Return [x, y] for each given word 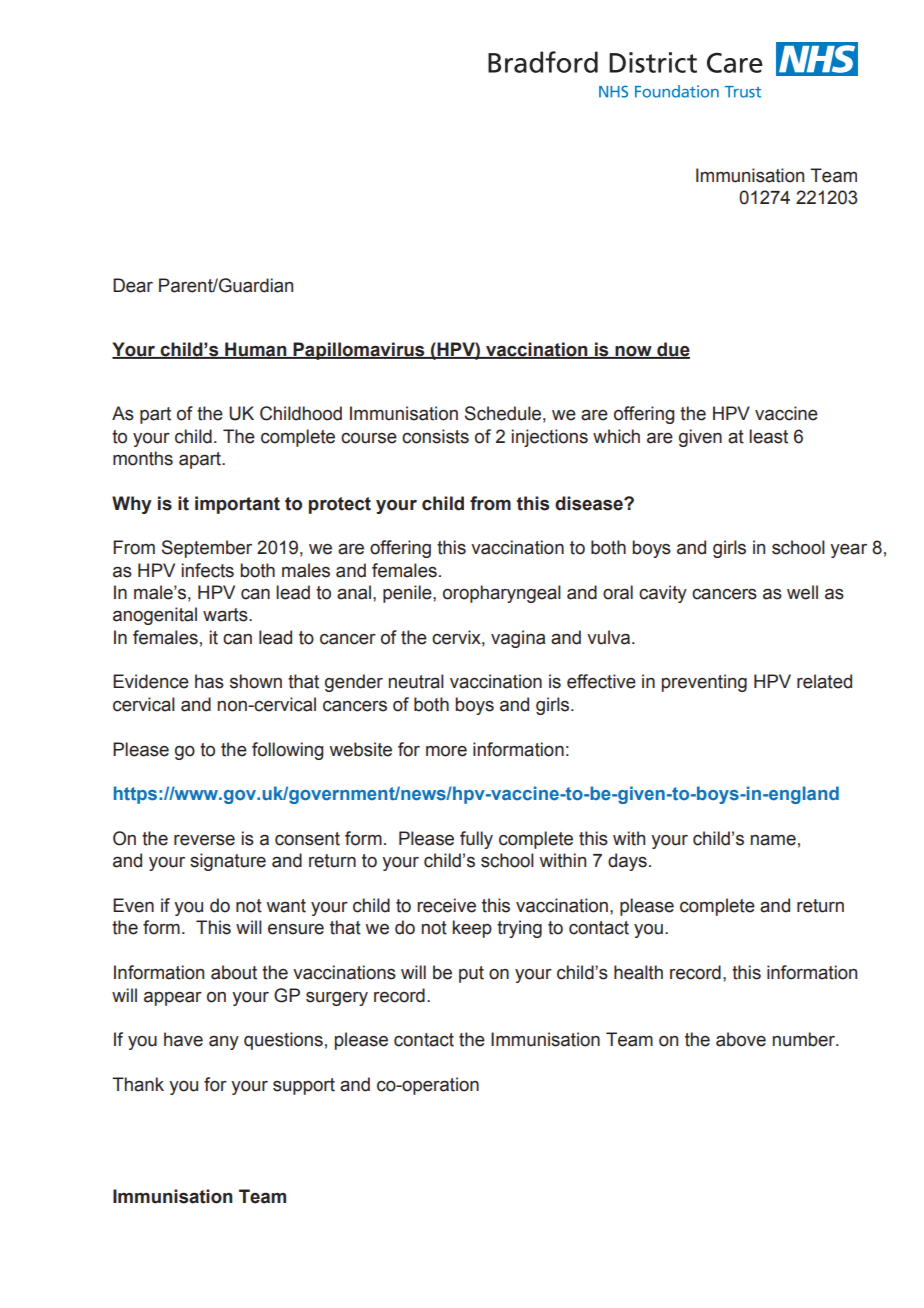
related [824, 681]
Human [256, 350]
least [768, 436]
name [773, 840]
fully [476, 840]
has [209, 681]
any [224, 1043]
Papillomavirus [359, 351]
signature [228, 862]
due [672, 350]
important [237, 505]
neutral [416, 681]
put [471, 974]
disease [590, 503]
